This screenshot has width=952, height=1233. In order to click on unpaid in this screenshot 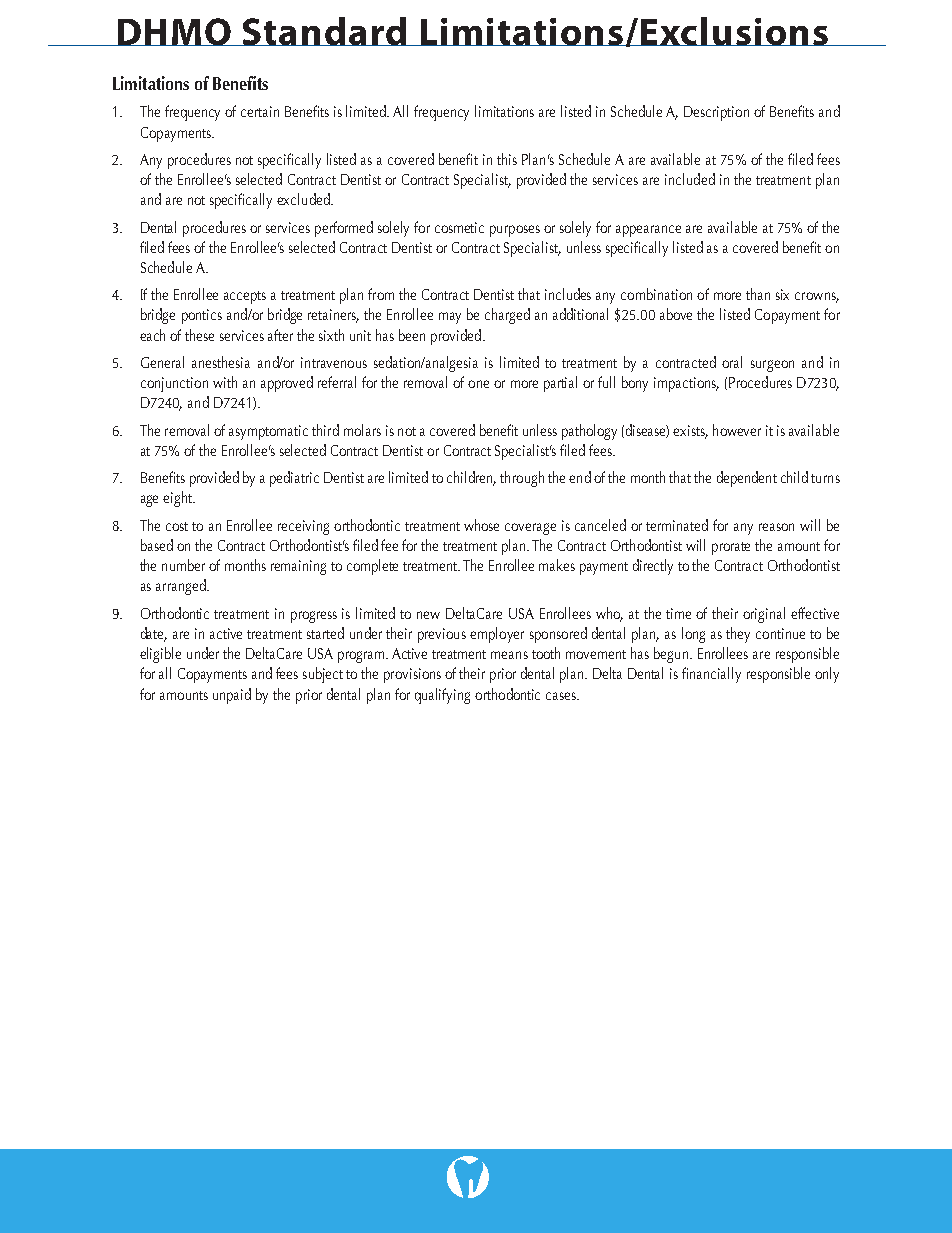, I will do `click(232, 696)`.
